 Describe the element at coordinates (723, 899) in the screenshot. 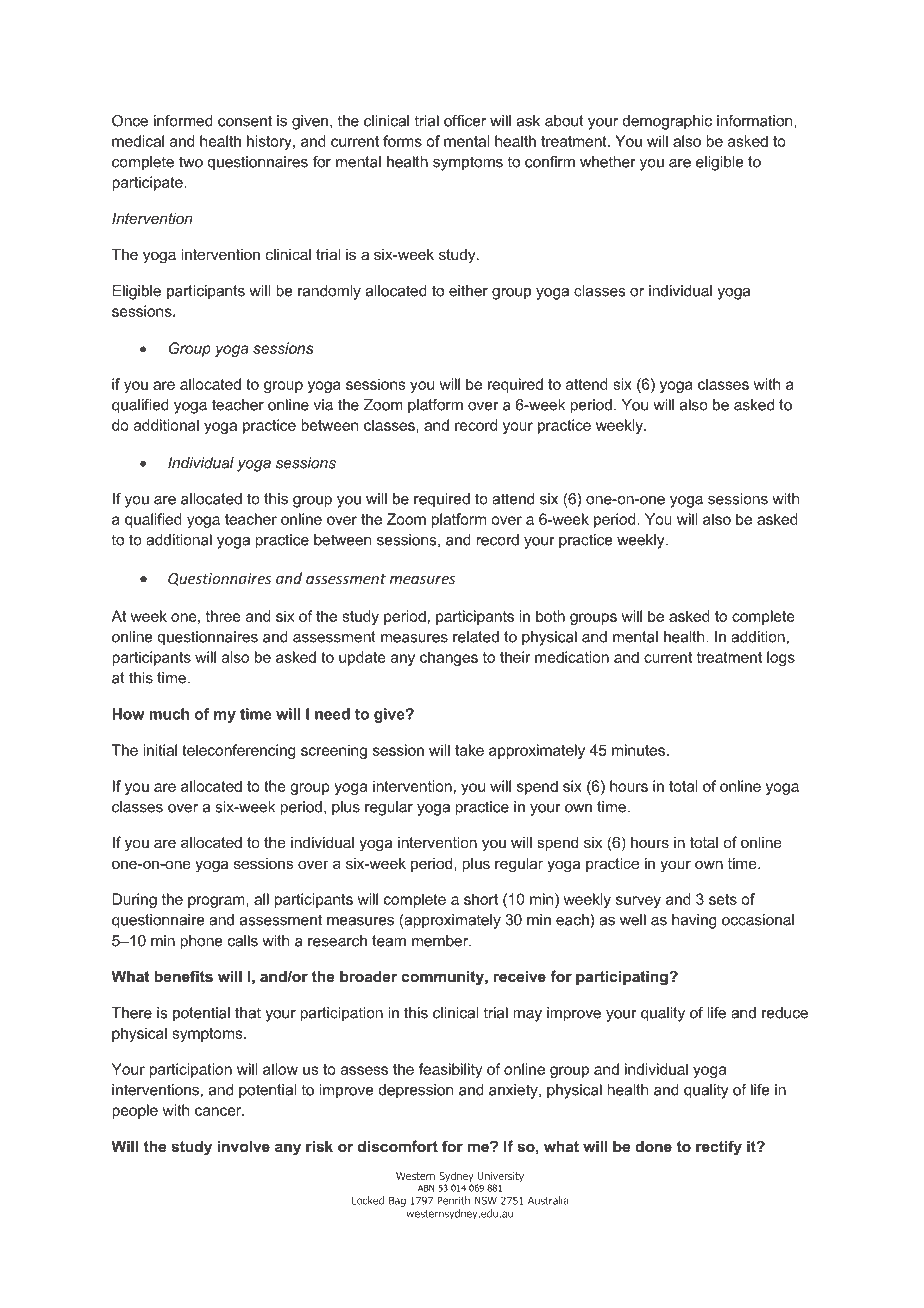

I see `sets` at that location.
